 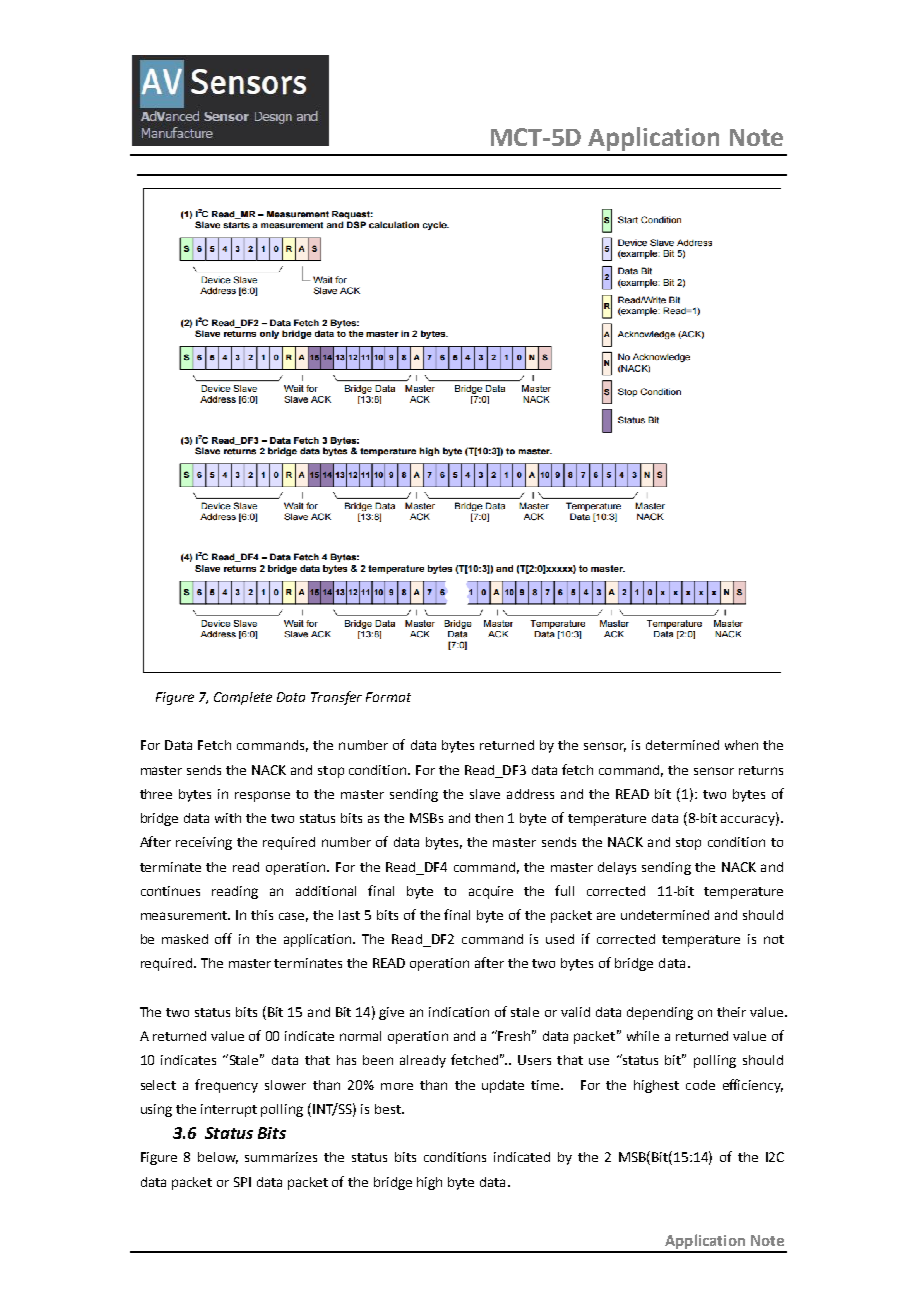 I want to click on Complete, so click(x=243, y=698).
